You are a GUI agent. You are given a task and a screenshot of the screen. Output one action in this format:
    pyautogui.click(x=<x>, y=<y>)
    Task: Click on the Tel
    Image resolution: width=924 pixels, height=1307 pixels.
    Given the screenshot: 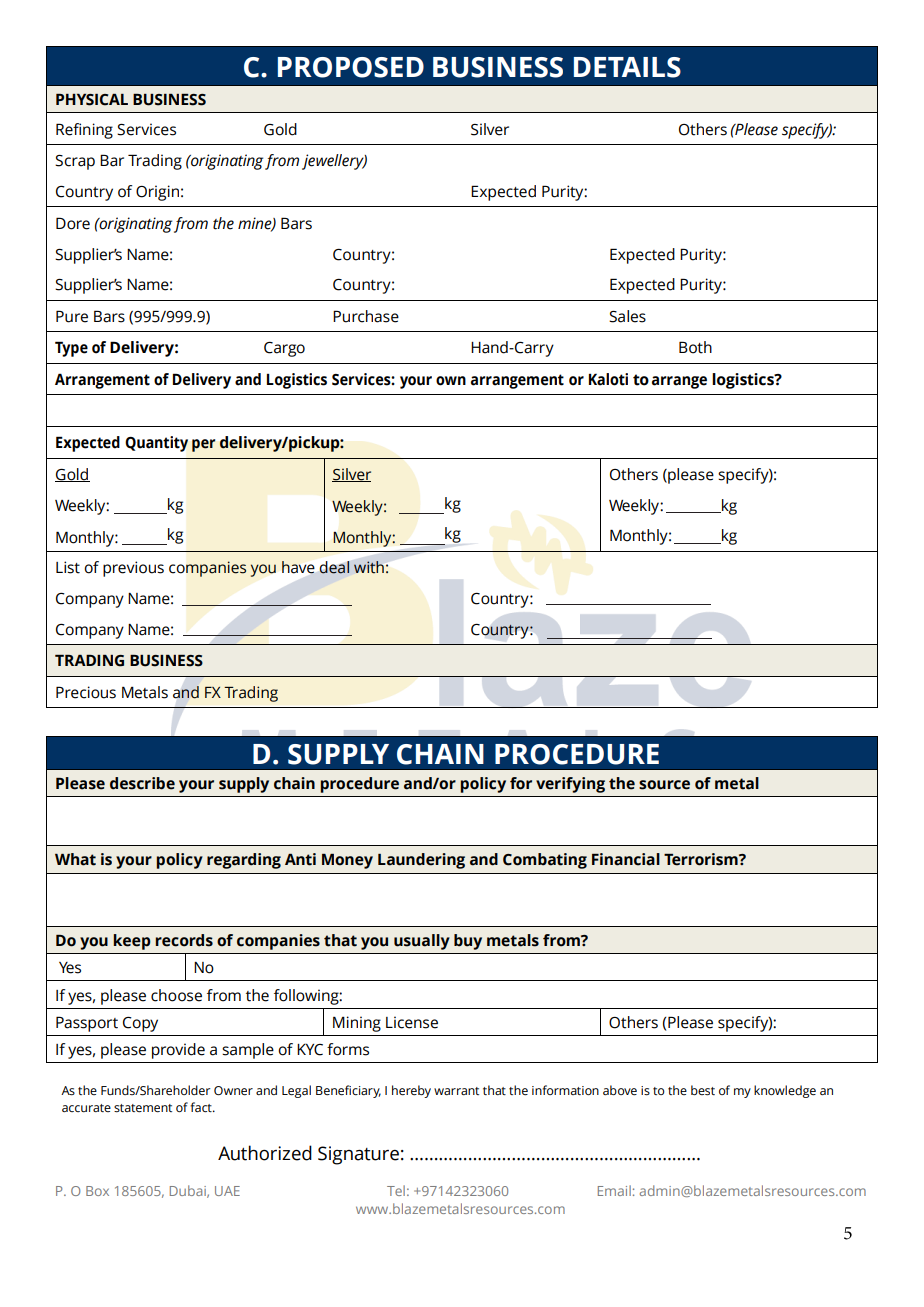 What is the action you would take?
    pyautogui.click(x=396, y=1190)
